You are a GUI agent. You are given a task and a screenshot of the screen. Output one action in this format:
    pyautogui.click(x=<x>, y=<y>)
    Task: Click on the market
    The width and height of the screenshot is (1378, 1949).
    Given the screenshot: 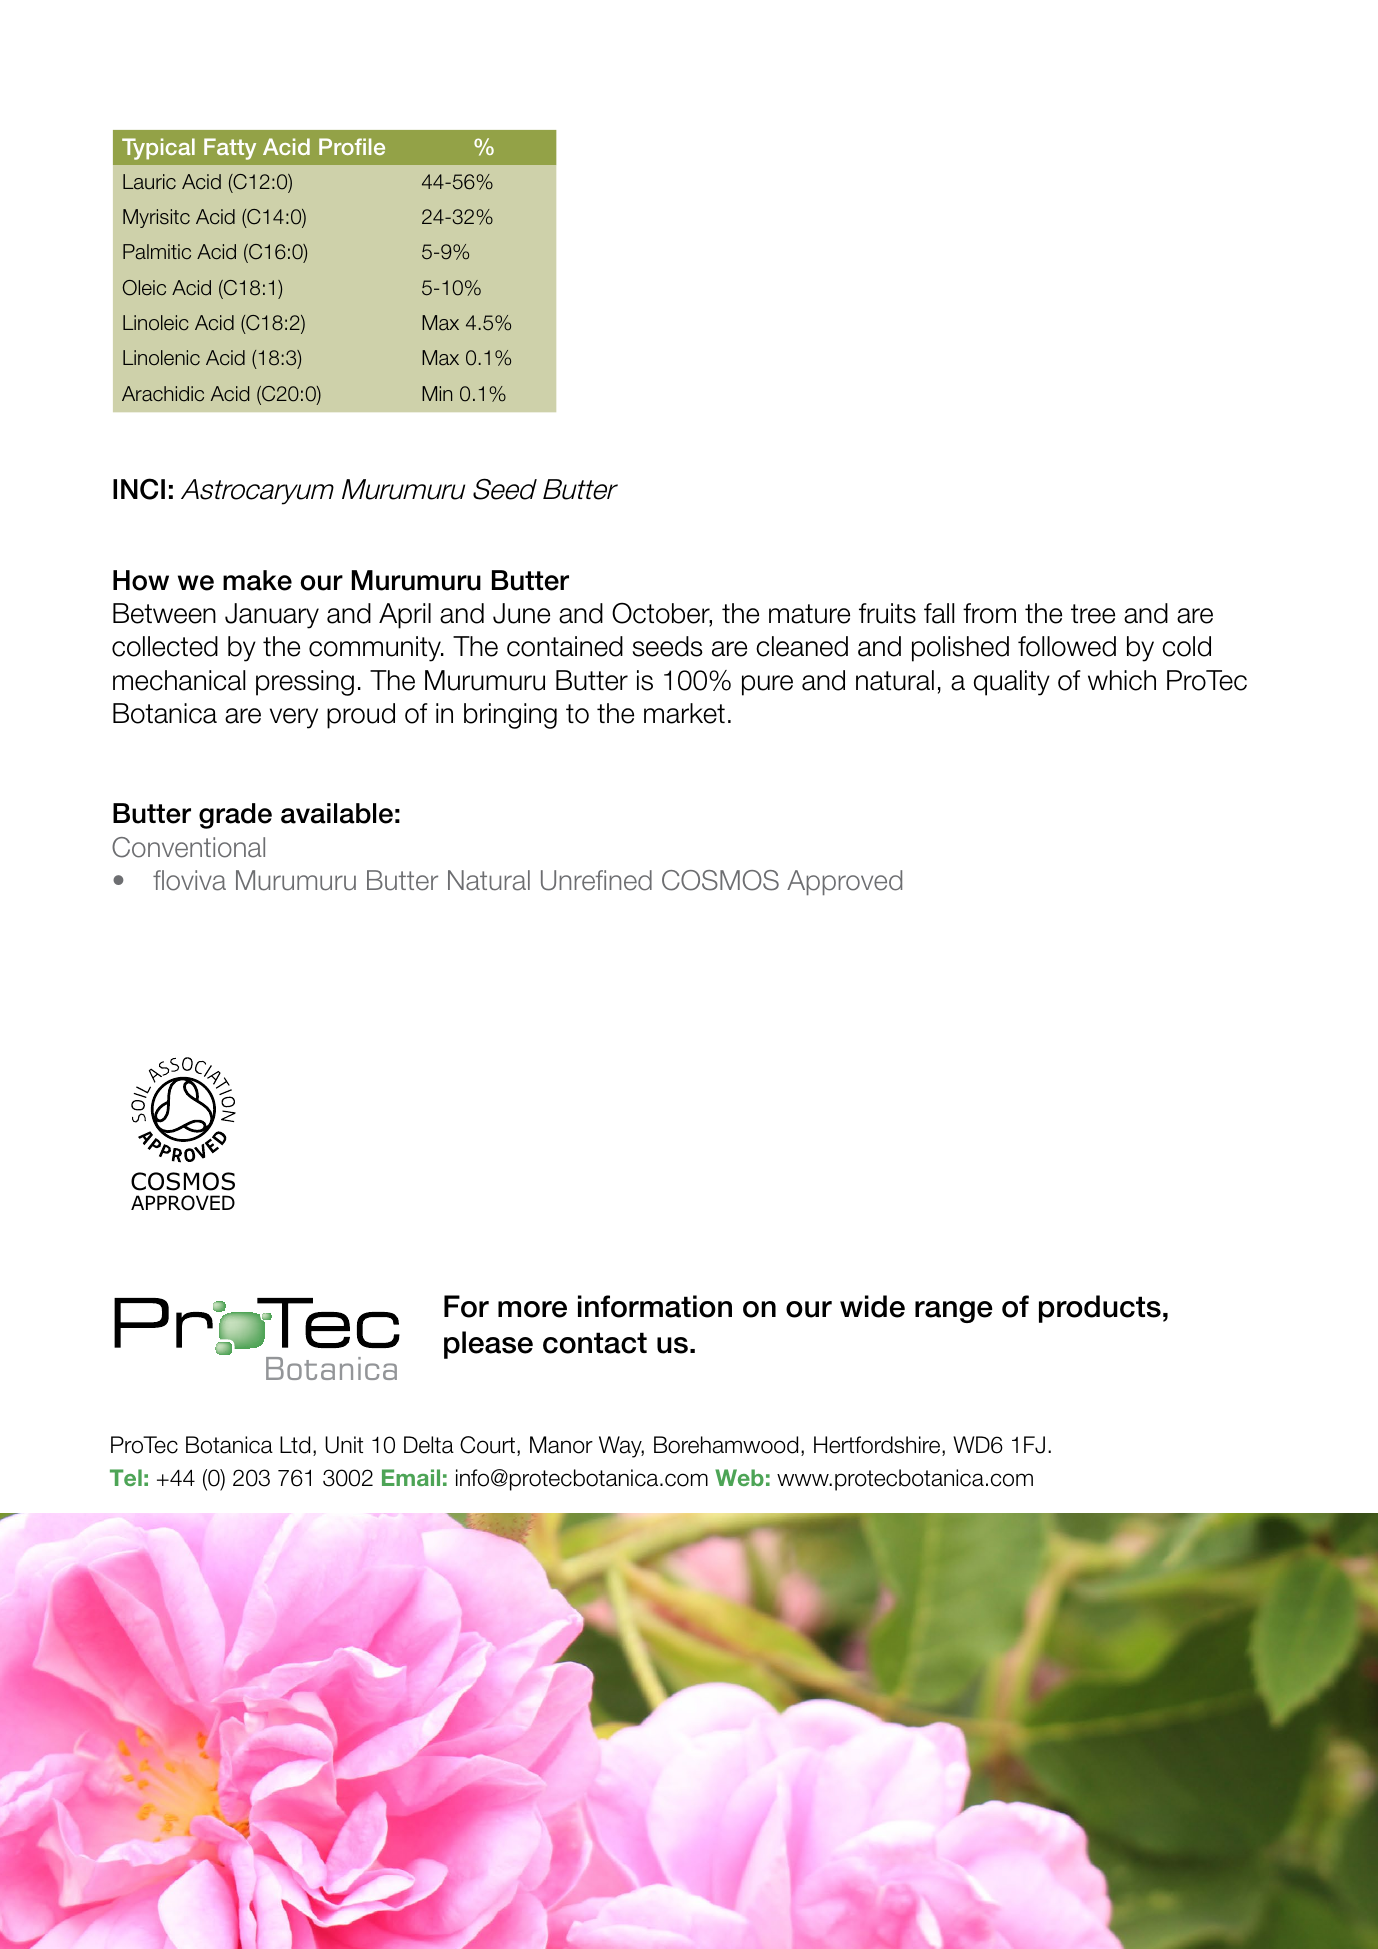 What is the action you would take?
    pyautogui.click(x=684, y=713)
